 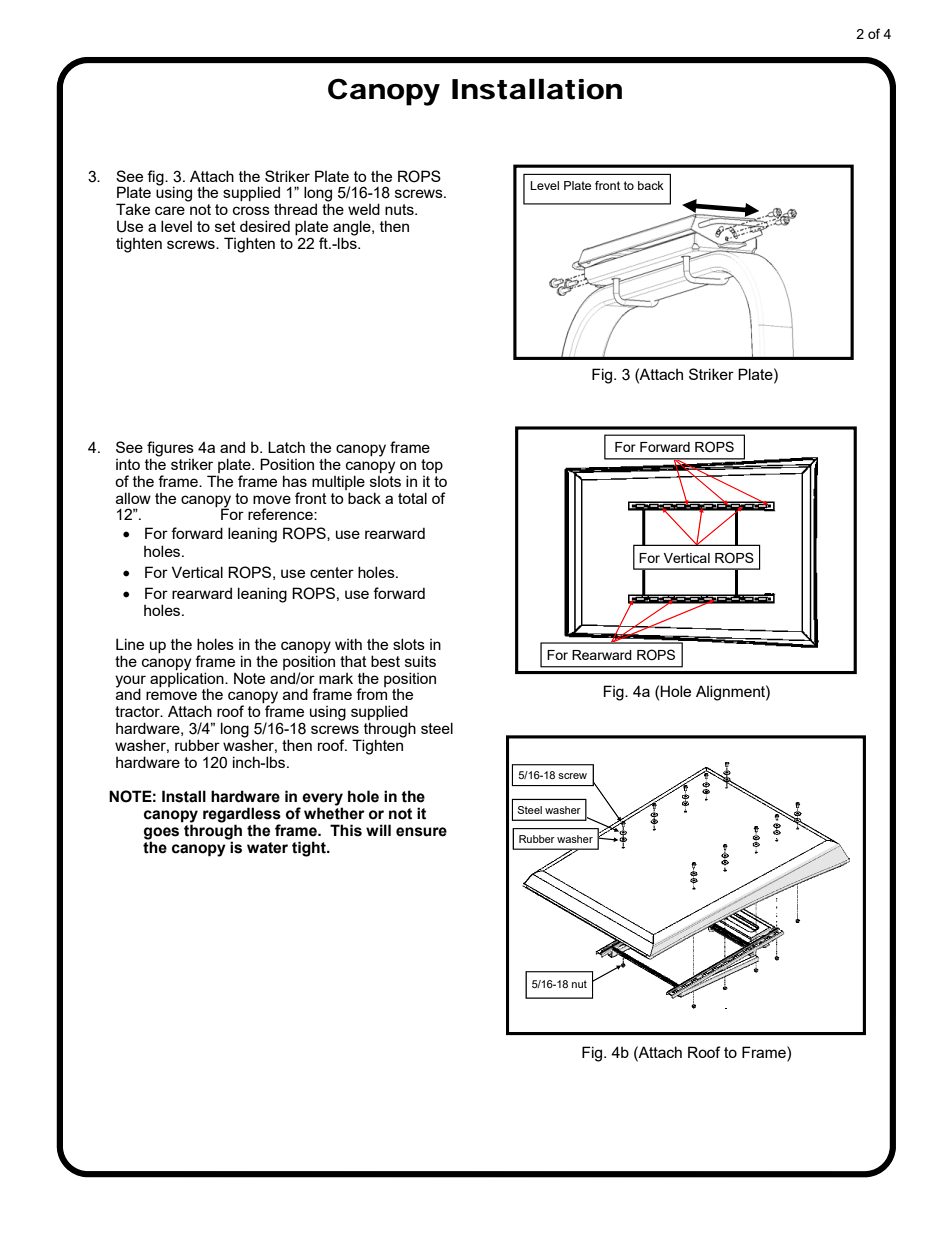 What do you see at coordinates (265, 226) in the page?
I see `desired` at bounding box center [265, 226].
